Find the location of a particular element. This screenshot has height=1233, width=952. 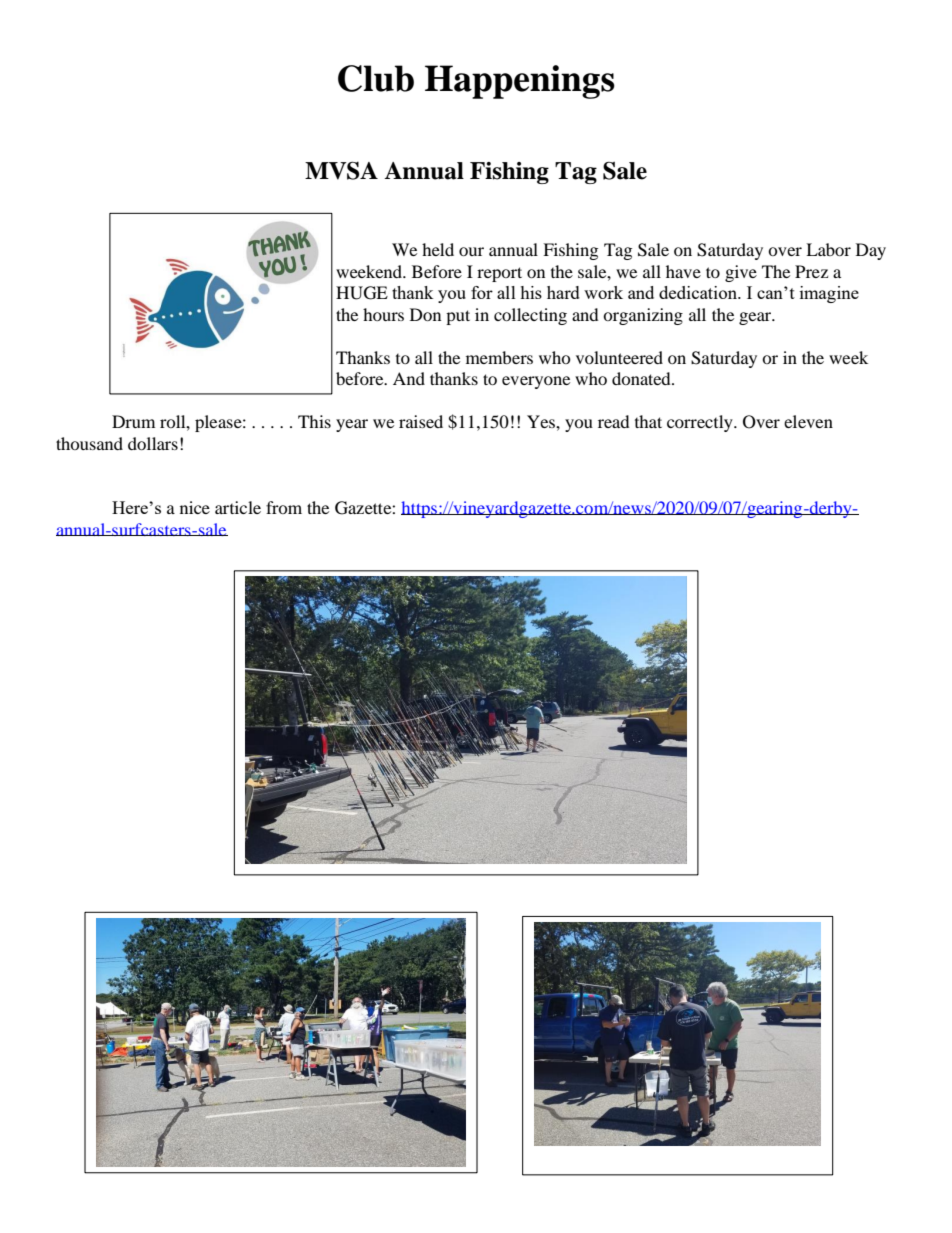

members is located at coordinates (499, 357).
